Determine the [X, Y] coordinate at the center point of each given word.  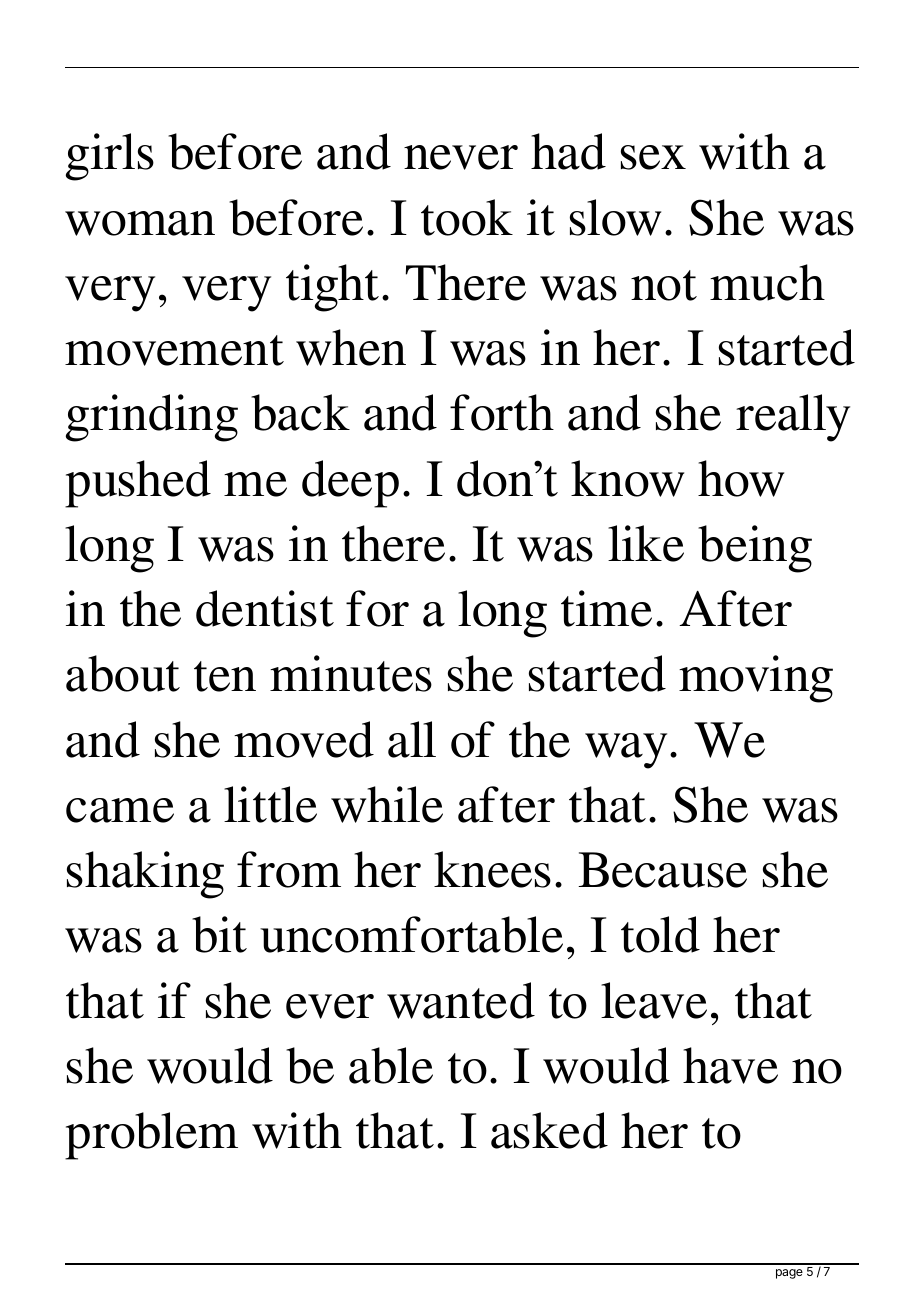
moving [756, 679]
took [467, 217]
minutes [351, 673]
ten [225, 676]
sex [653, 157]
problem [151, 1136]
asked [549, 1130]
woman [140, 223]
